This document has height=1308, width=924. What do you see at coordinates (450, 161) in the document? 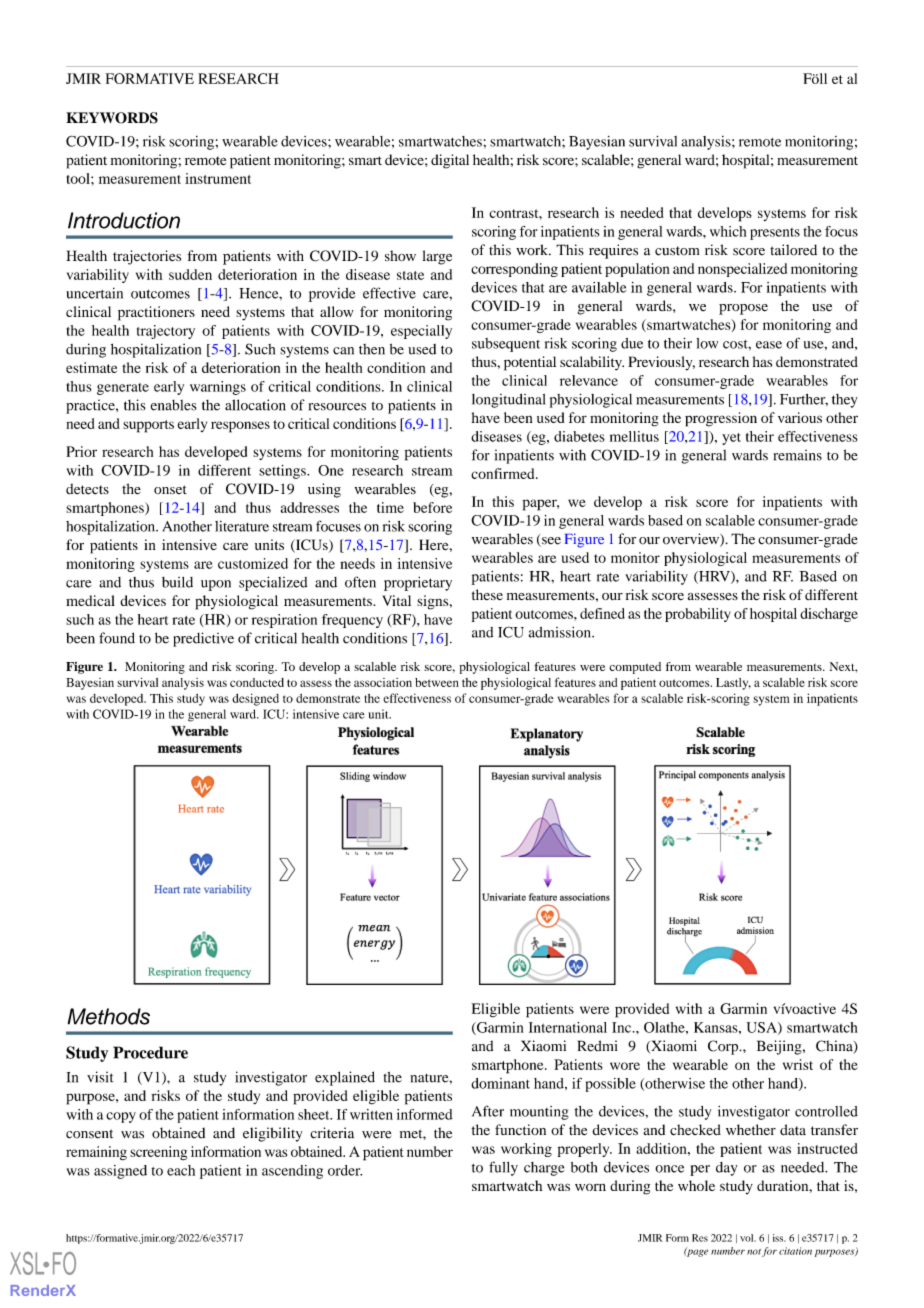
I see `digital` at bounding box center [450, 161].
